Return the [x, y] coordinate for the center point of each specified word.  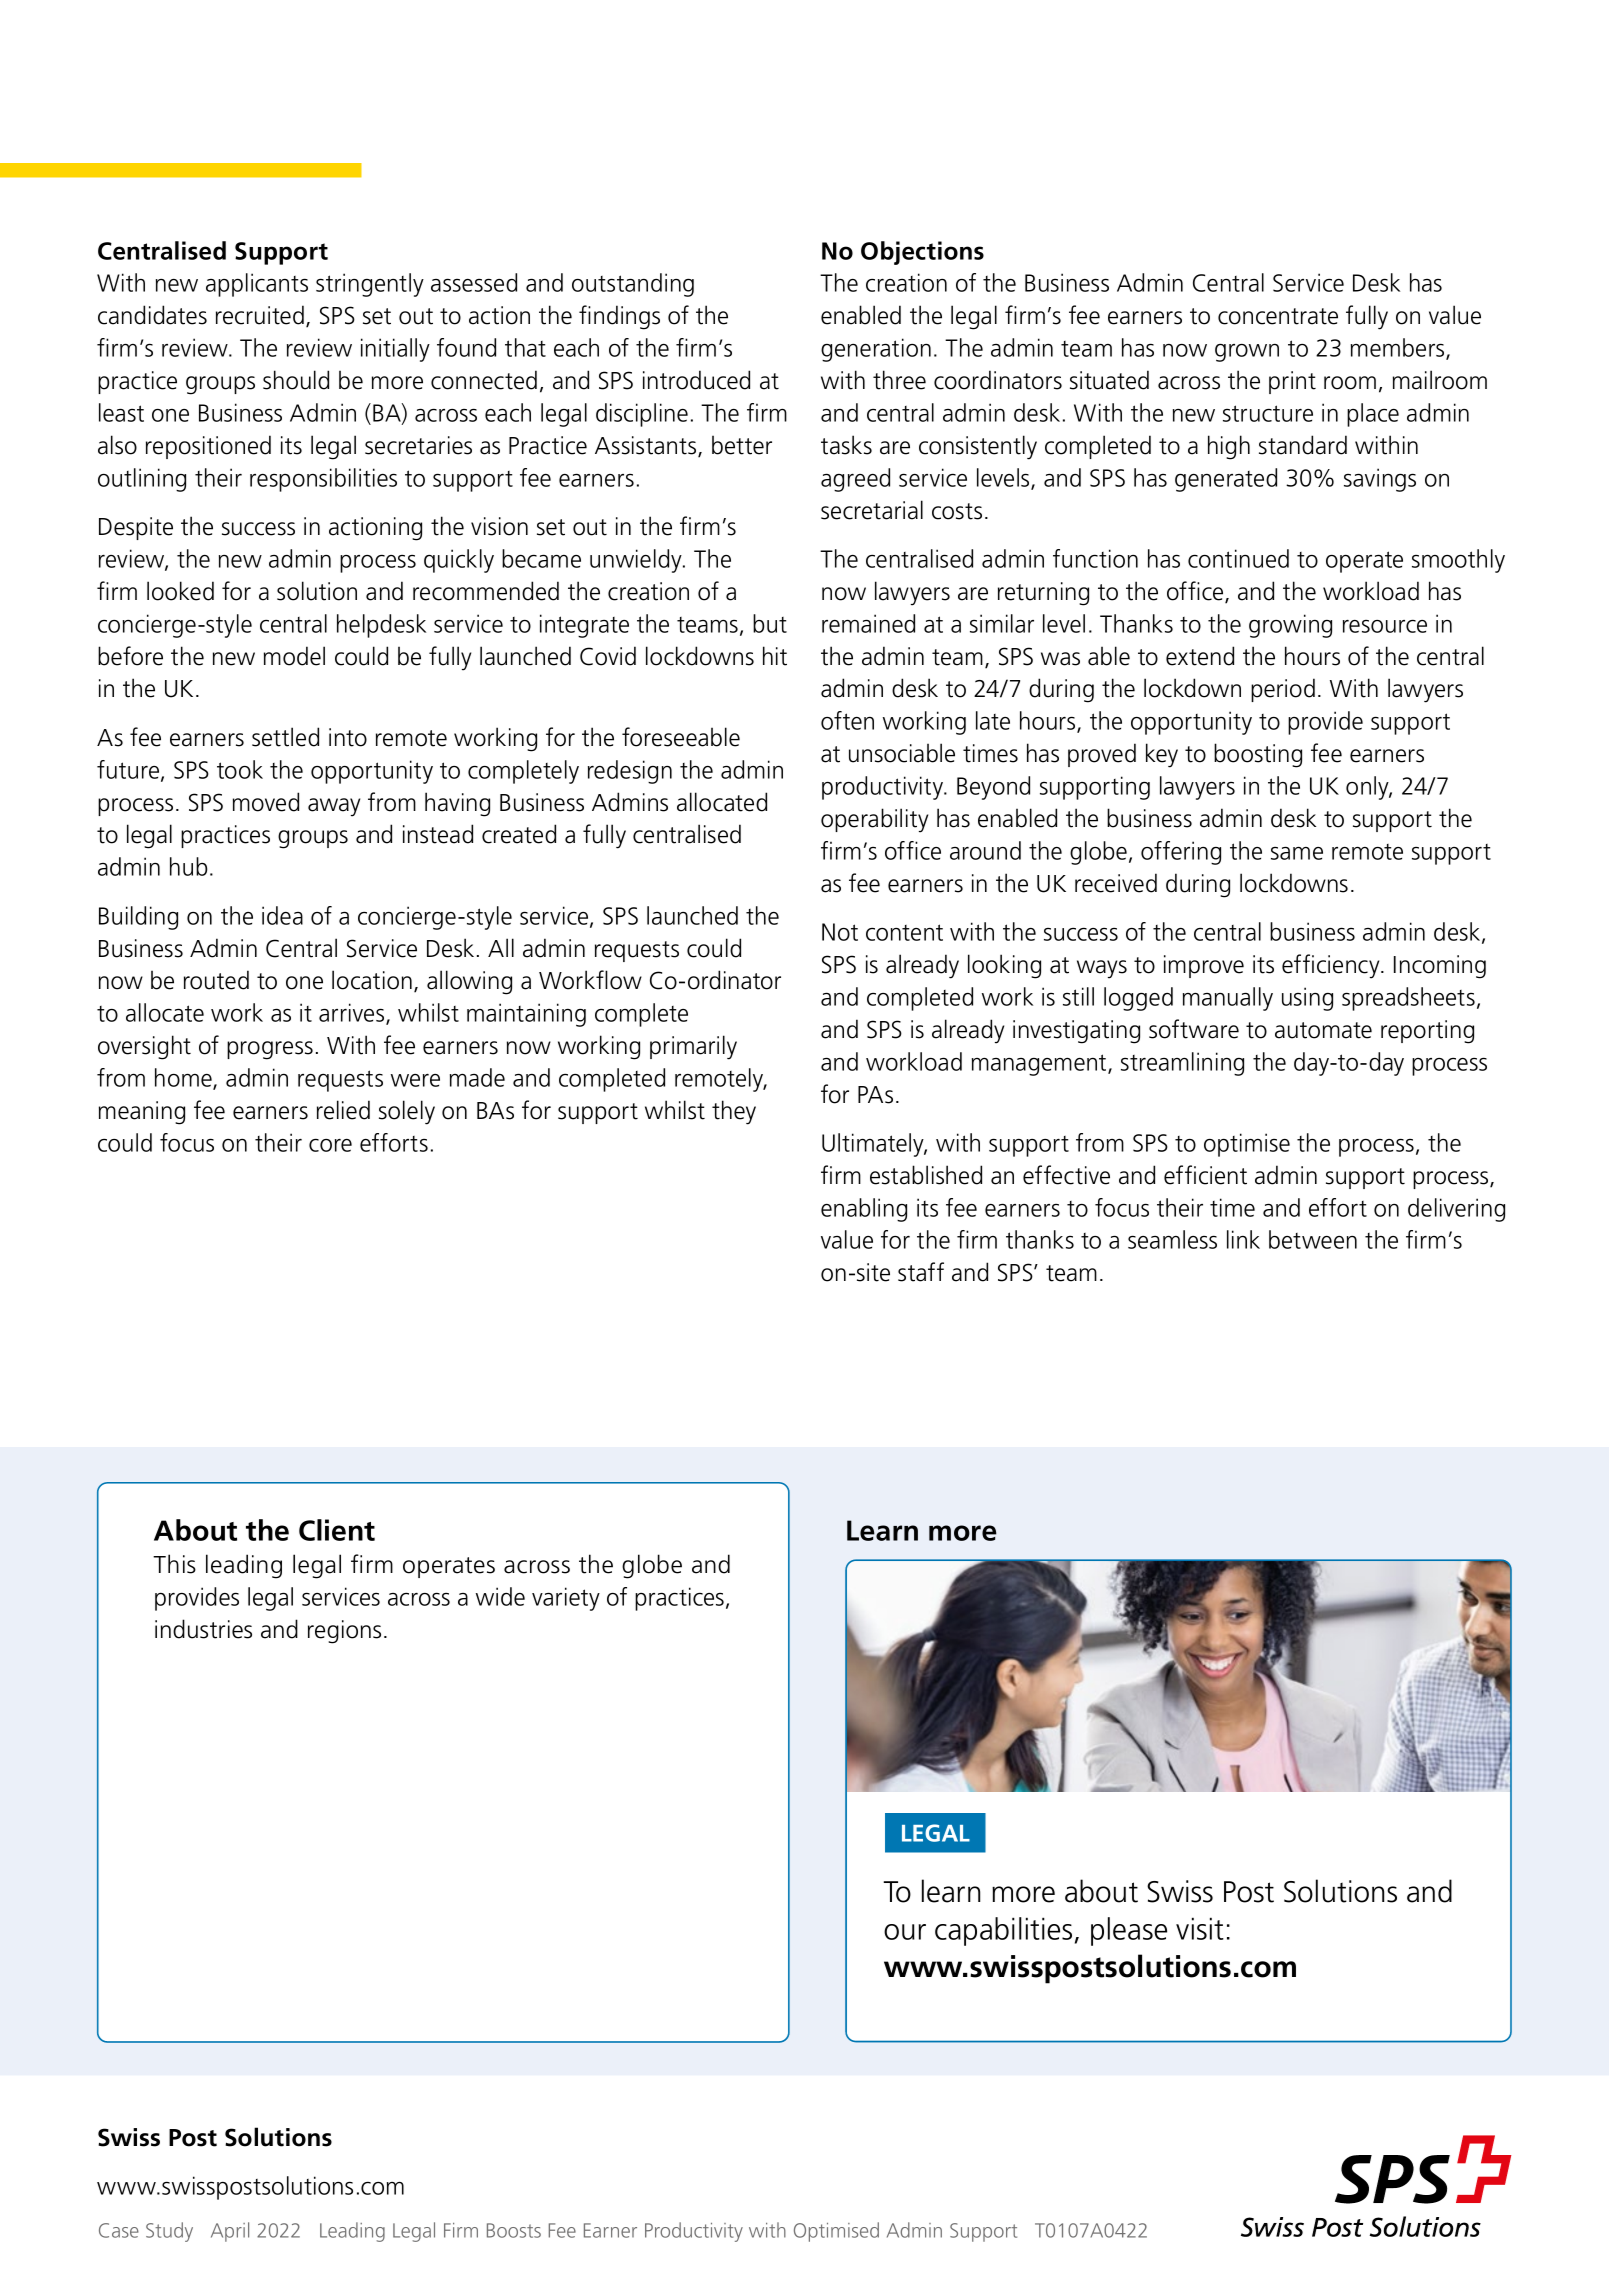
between [1313, 1239]
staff [921, 1272]
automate [1323, 1030]
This [174, 1564]
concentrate [1278, 316]
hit [775, 656]
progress [270, 1050]
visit [1200, 1928]
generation [876, 350]
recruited [260, 315]
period [1283, 690]
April [230, 2232]
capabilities [1003, 1931]
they [734, 1112]
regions [344, 1632]
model [294, 656]
